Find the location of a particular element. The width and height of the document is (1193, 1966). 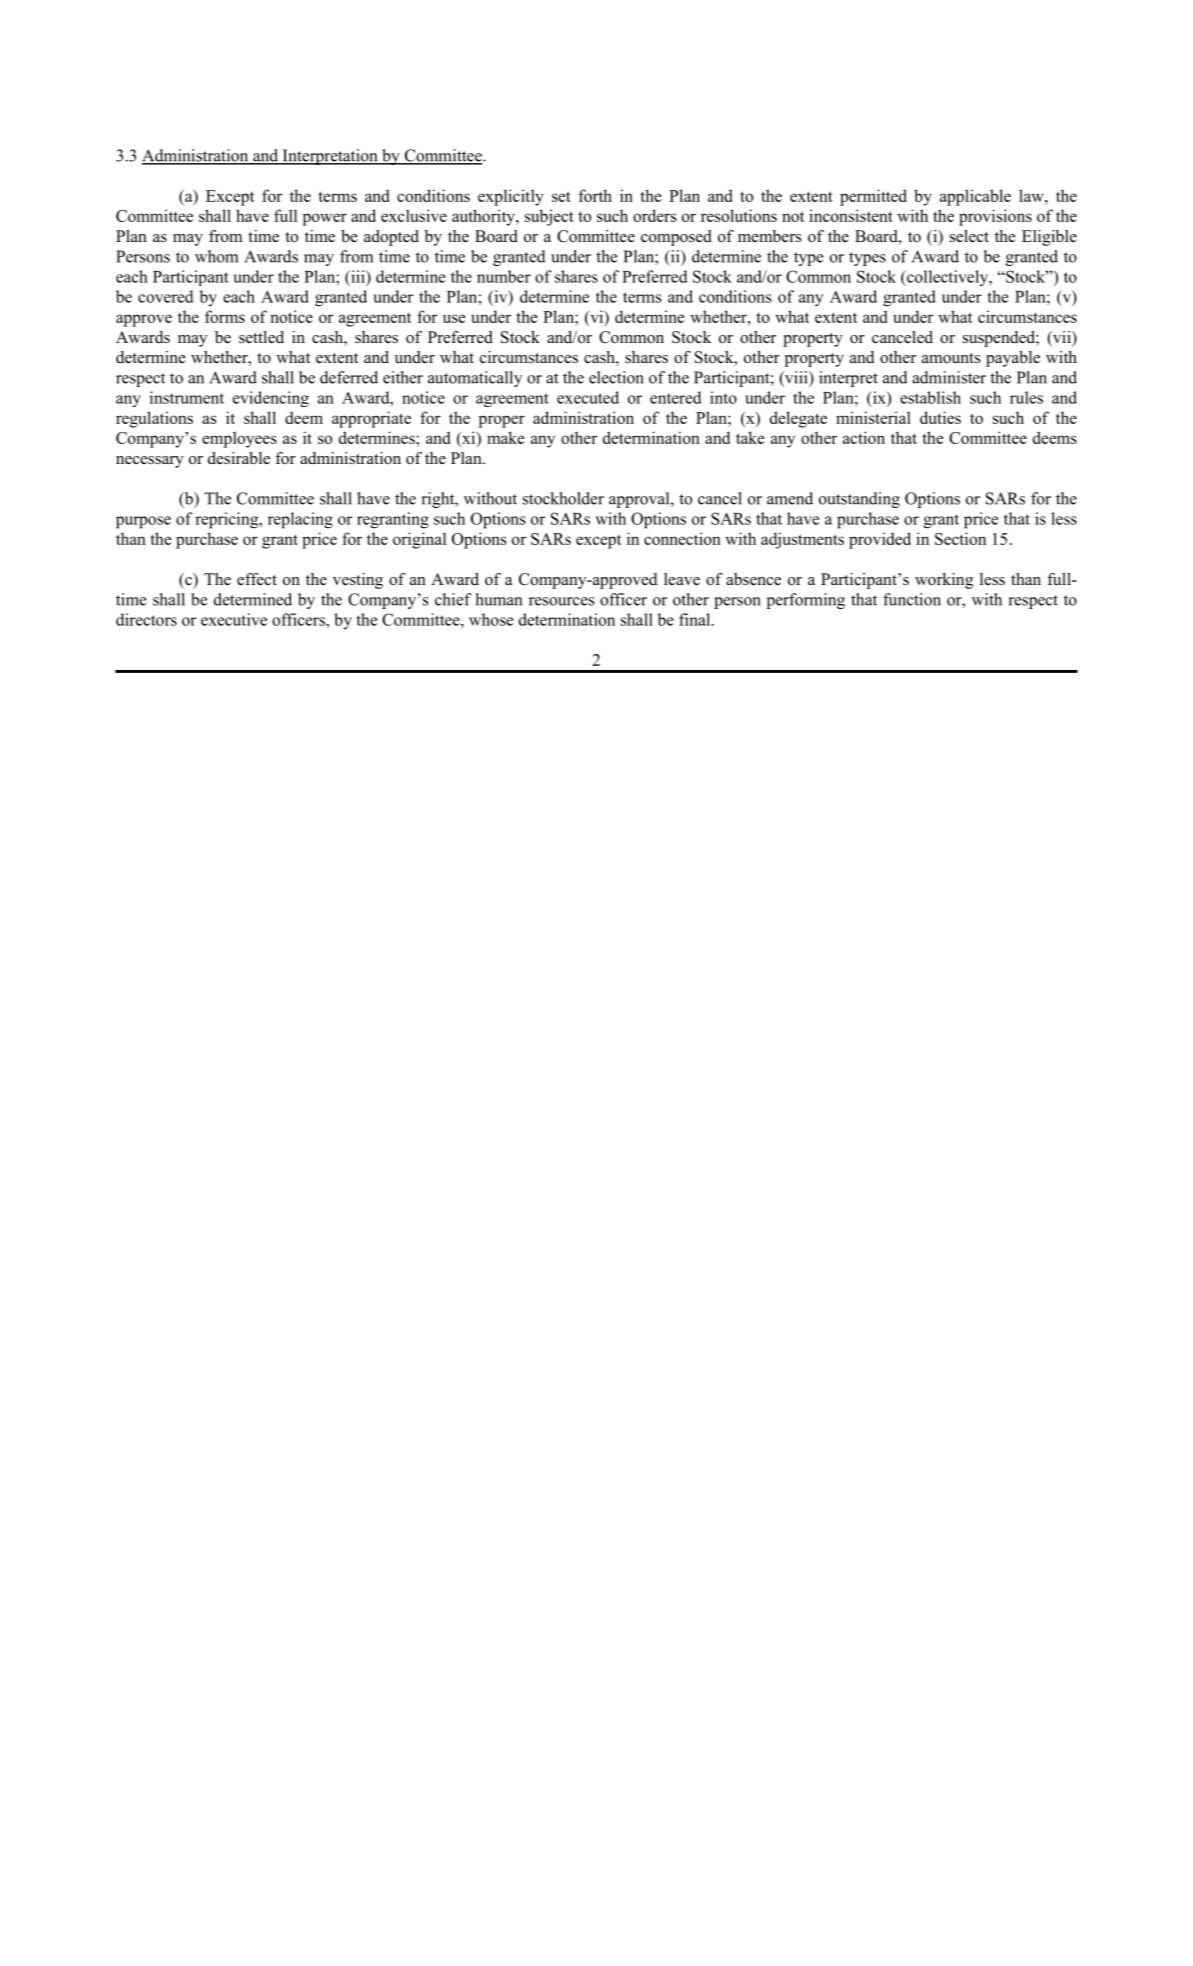

connection is located at coordinates (682, 538).
